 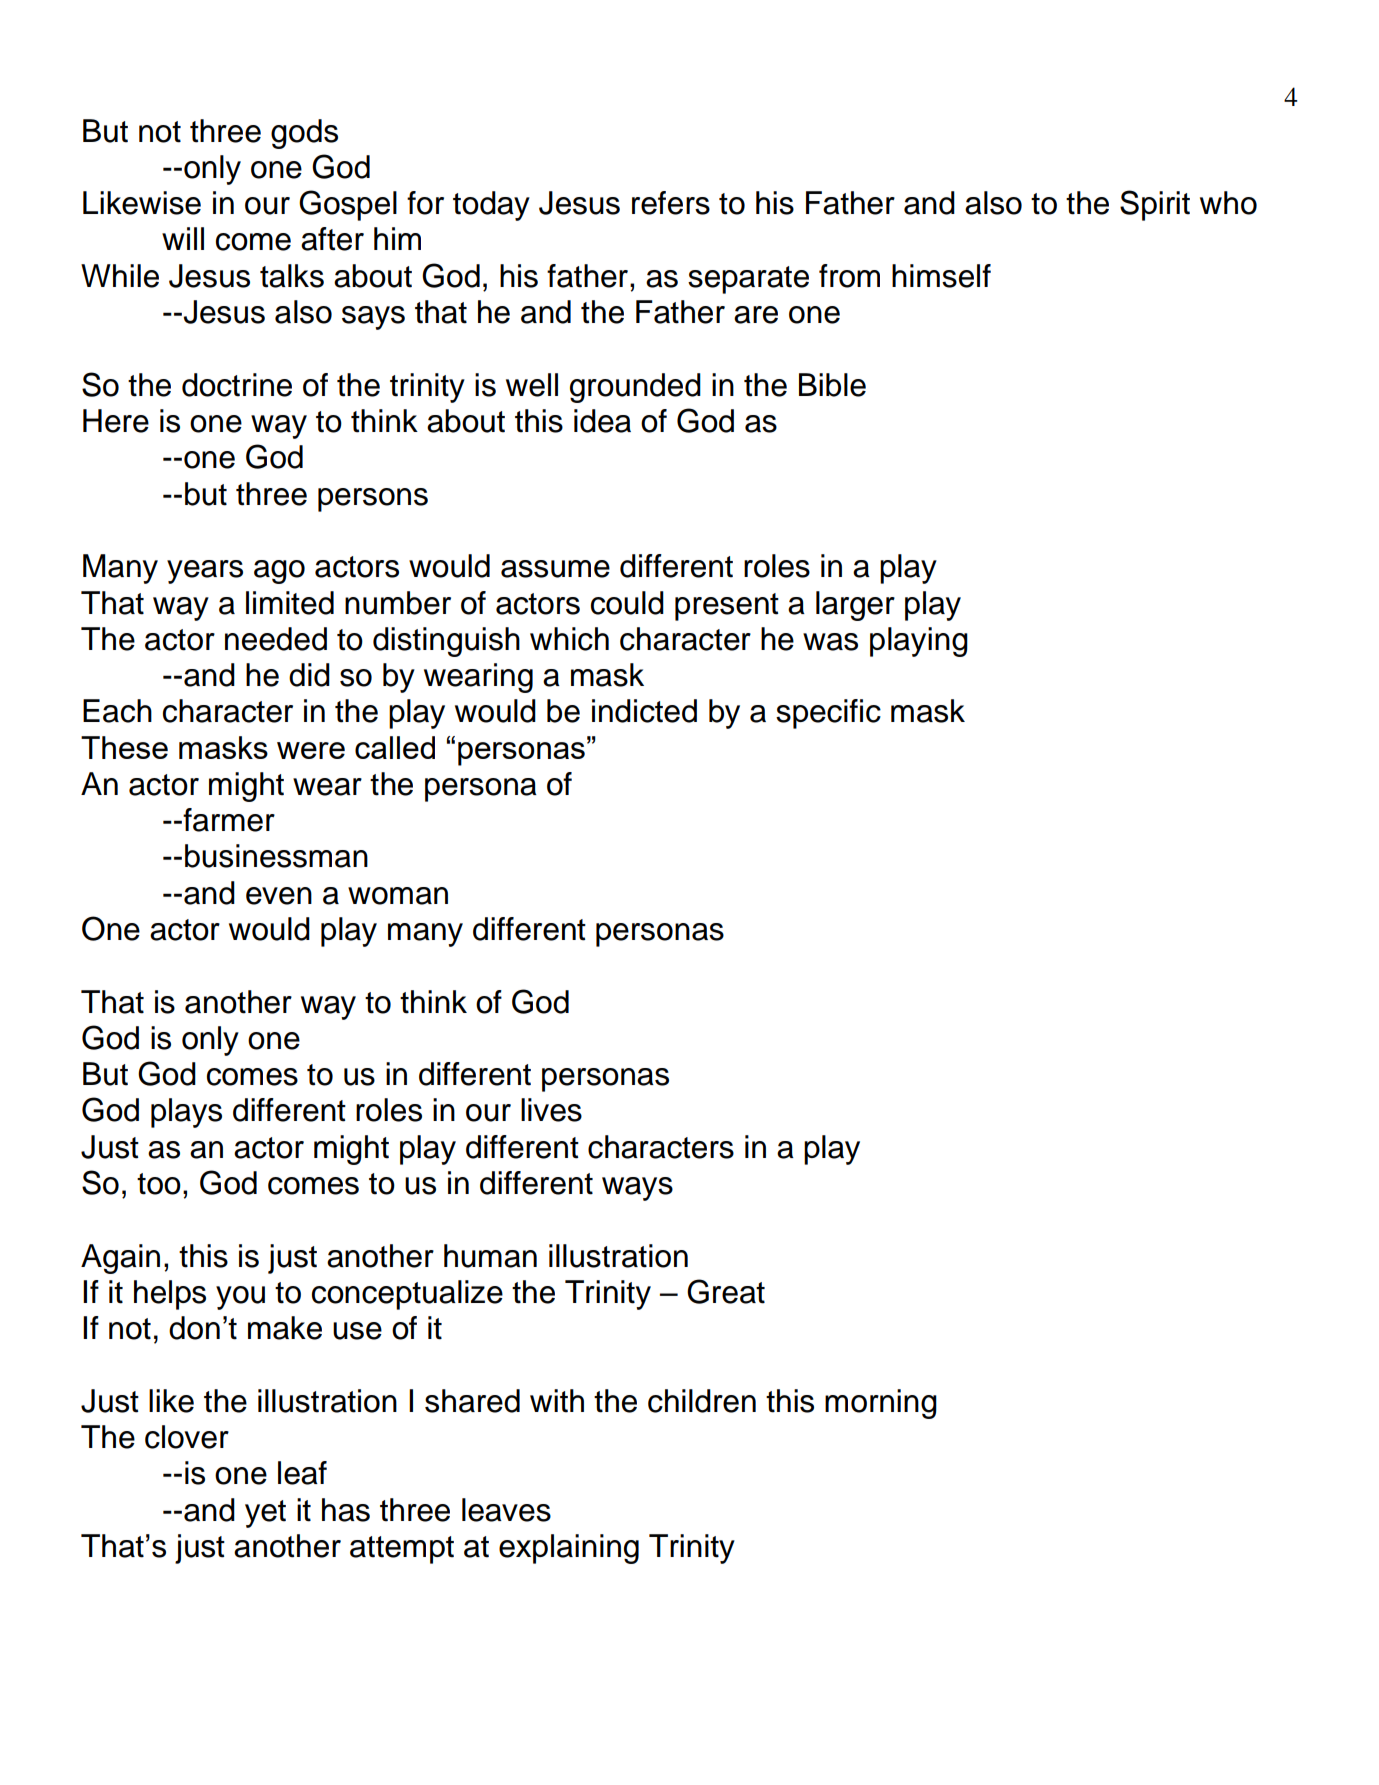 What do you see at coordinates (644, 711) in the screenshot?
I see `indicted` at bounding box center [644, 711].
